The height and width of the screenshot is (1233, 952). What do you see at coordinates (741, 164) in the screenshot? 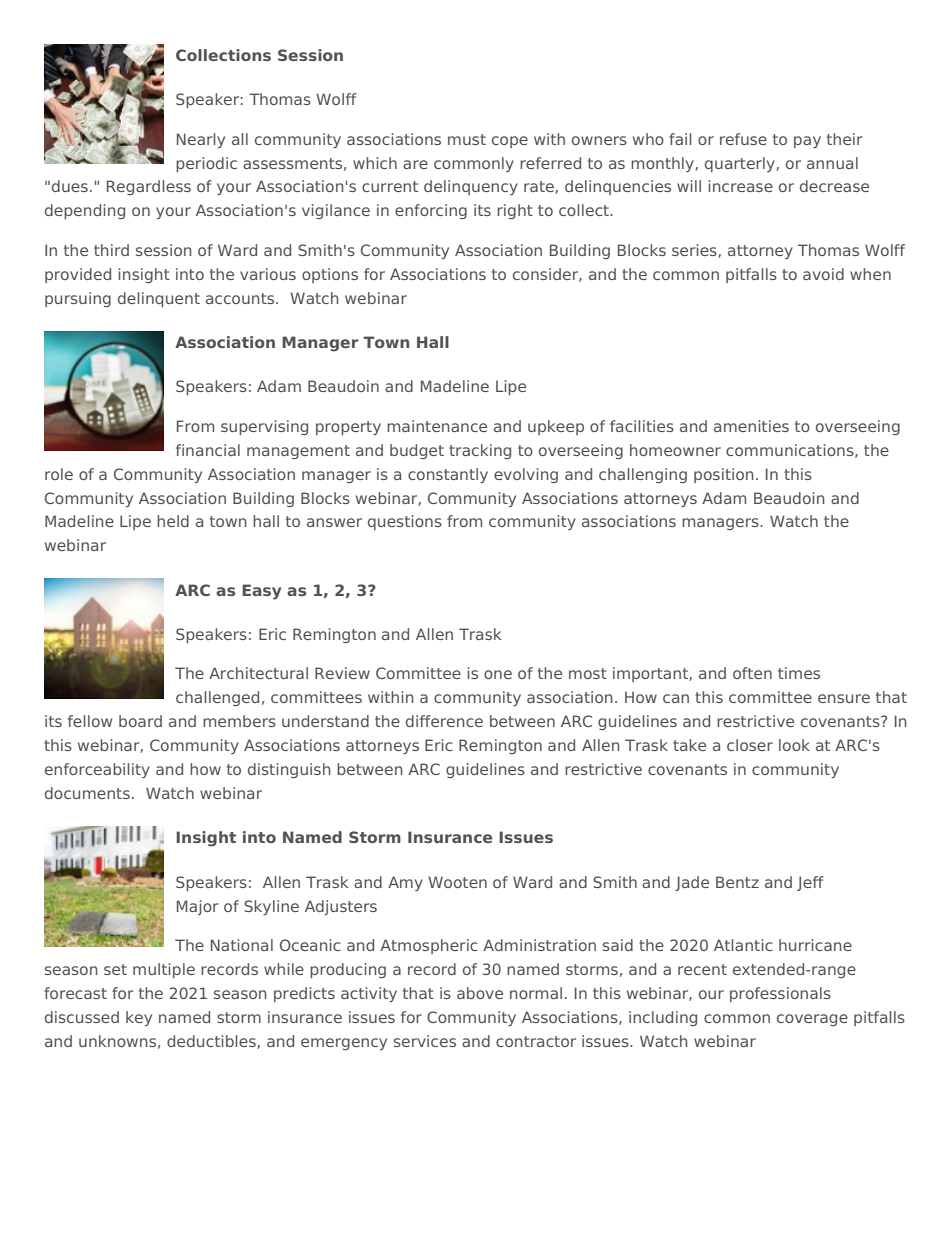
I see `quarterly` at bounding box center [741, 164].
